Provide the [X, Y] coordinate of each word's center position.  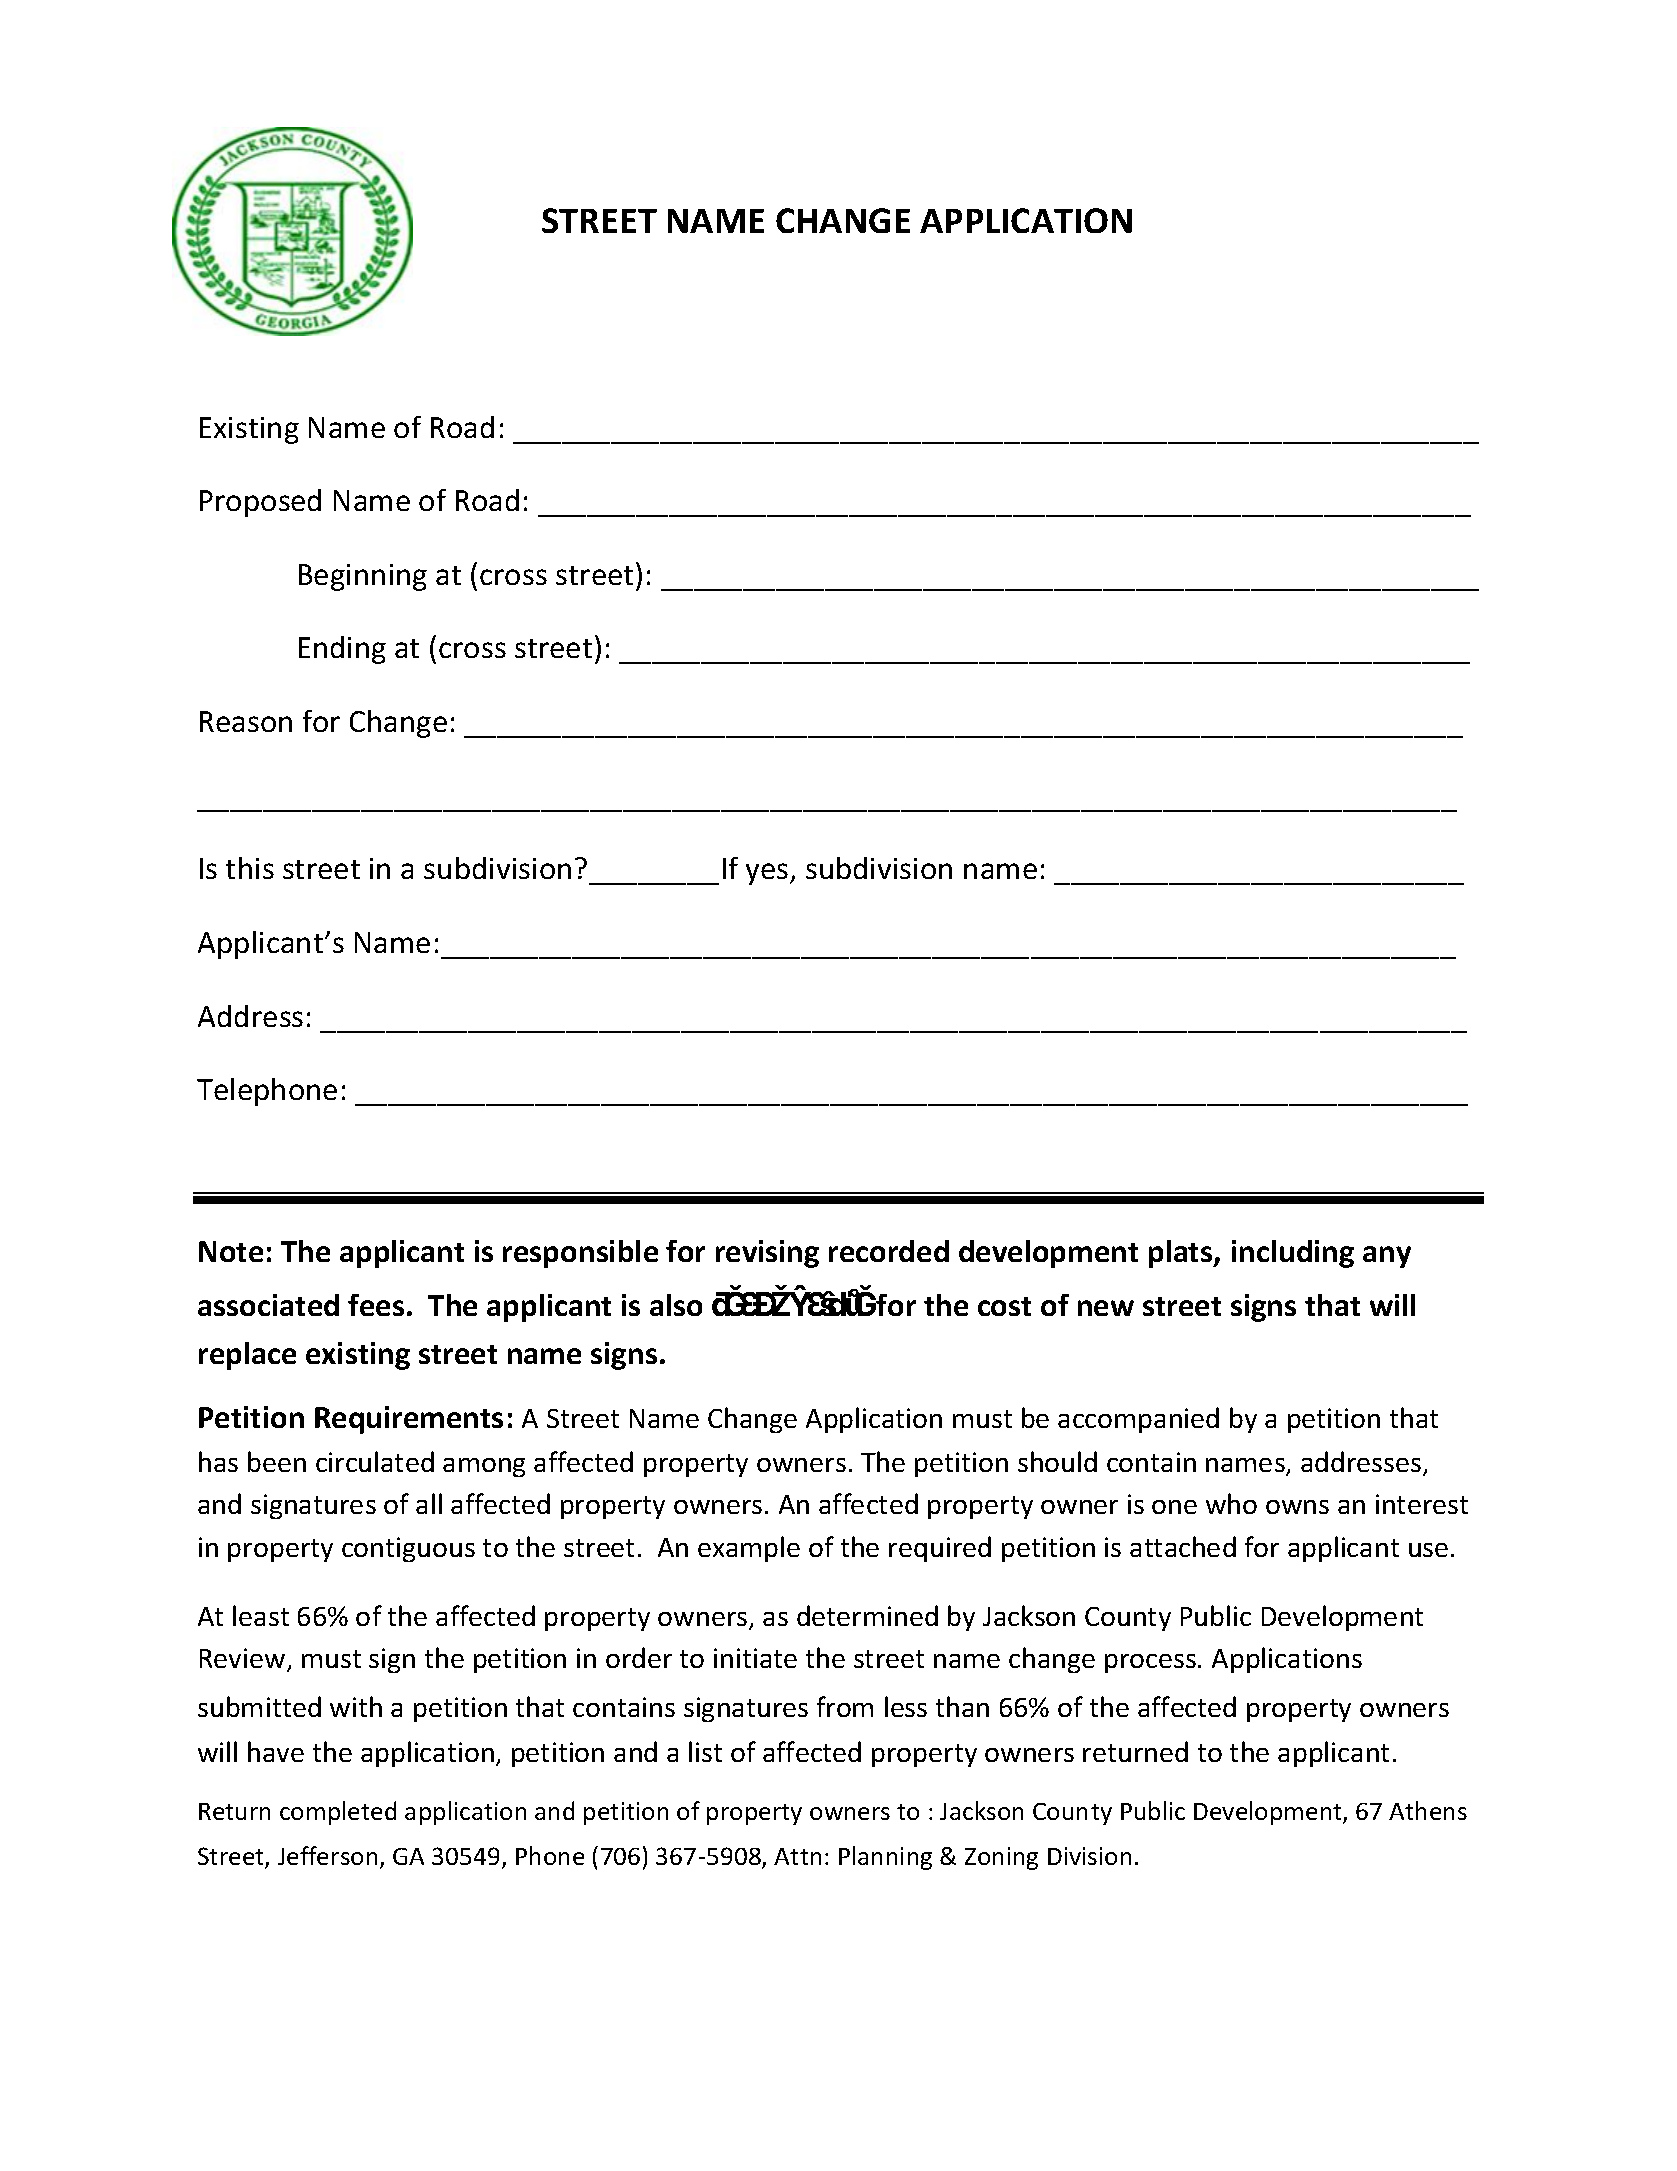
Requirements [409, 1420]
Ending [342, 650]
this [250, 868]
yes [768, 874]
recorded [889, 1251]
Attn [797, 1856]
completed [338, 1813]
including [1293, 1254]
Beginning [363, 577]
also [676, 1305]
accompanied [1138, 1420]
